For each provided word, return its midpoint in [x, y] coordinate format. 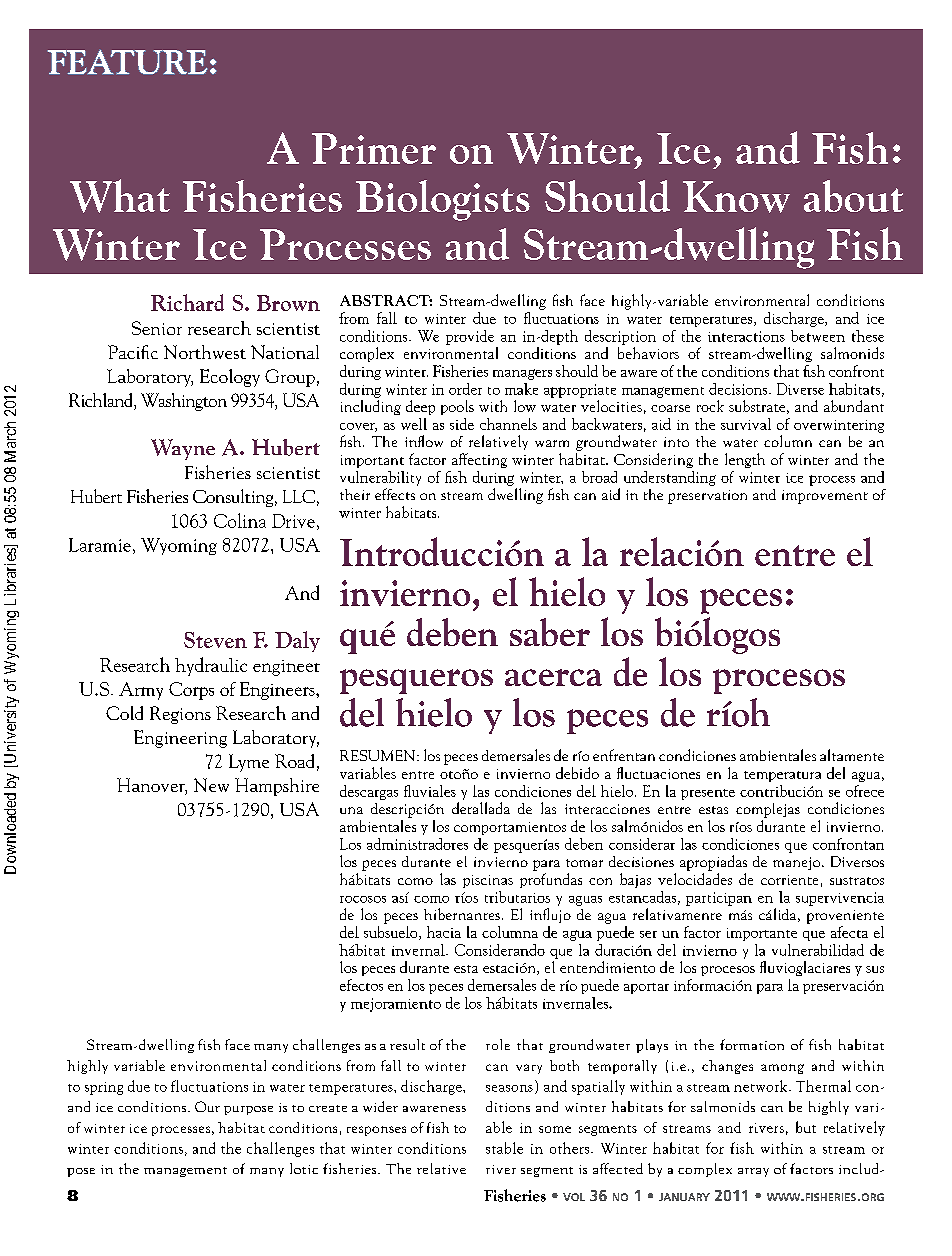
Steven [215, 640]
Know [736, 197]
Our [207, 1106]
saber [550, 632]
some [555, 1129]
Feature [127, 62]
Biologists [443, 200]
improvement [825, 497]
